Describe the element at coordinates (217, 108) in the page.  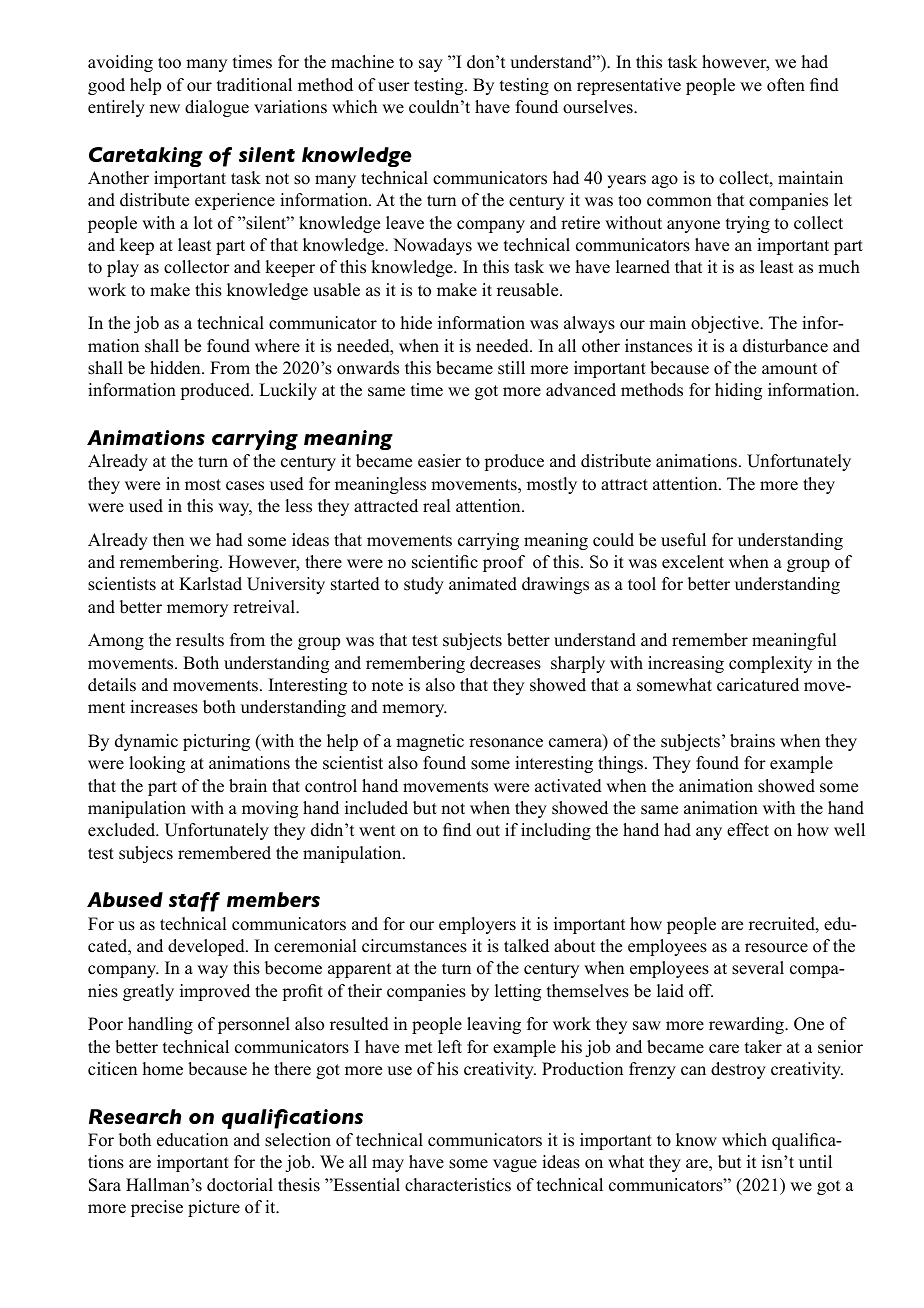
I see `dialogue` at that location.
